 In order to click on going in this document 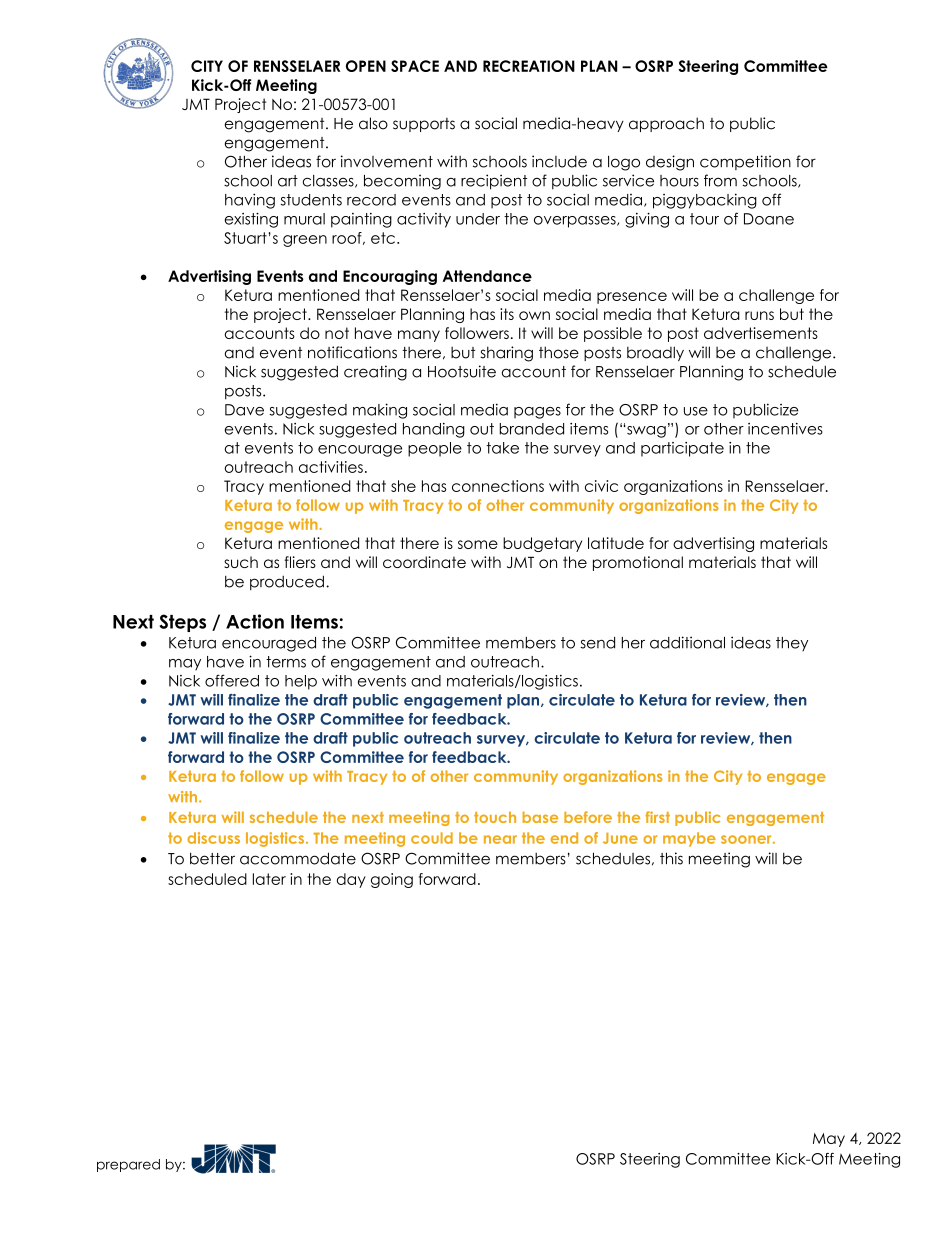, I will do `click(392, 880)`.
